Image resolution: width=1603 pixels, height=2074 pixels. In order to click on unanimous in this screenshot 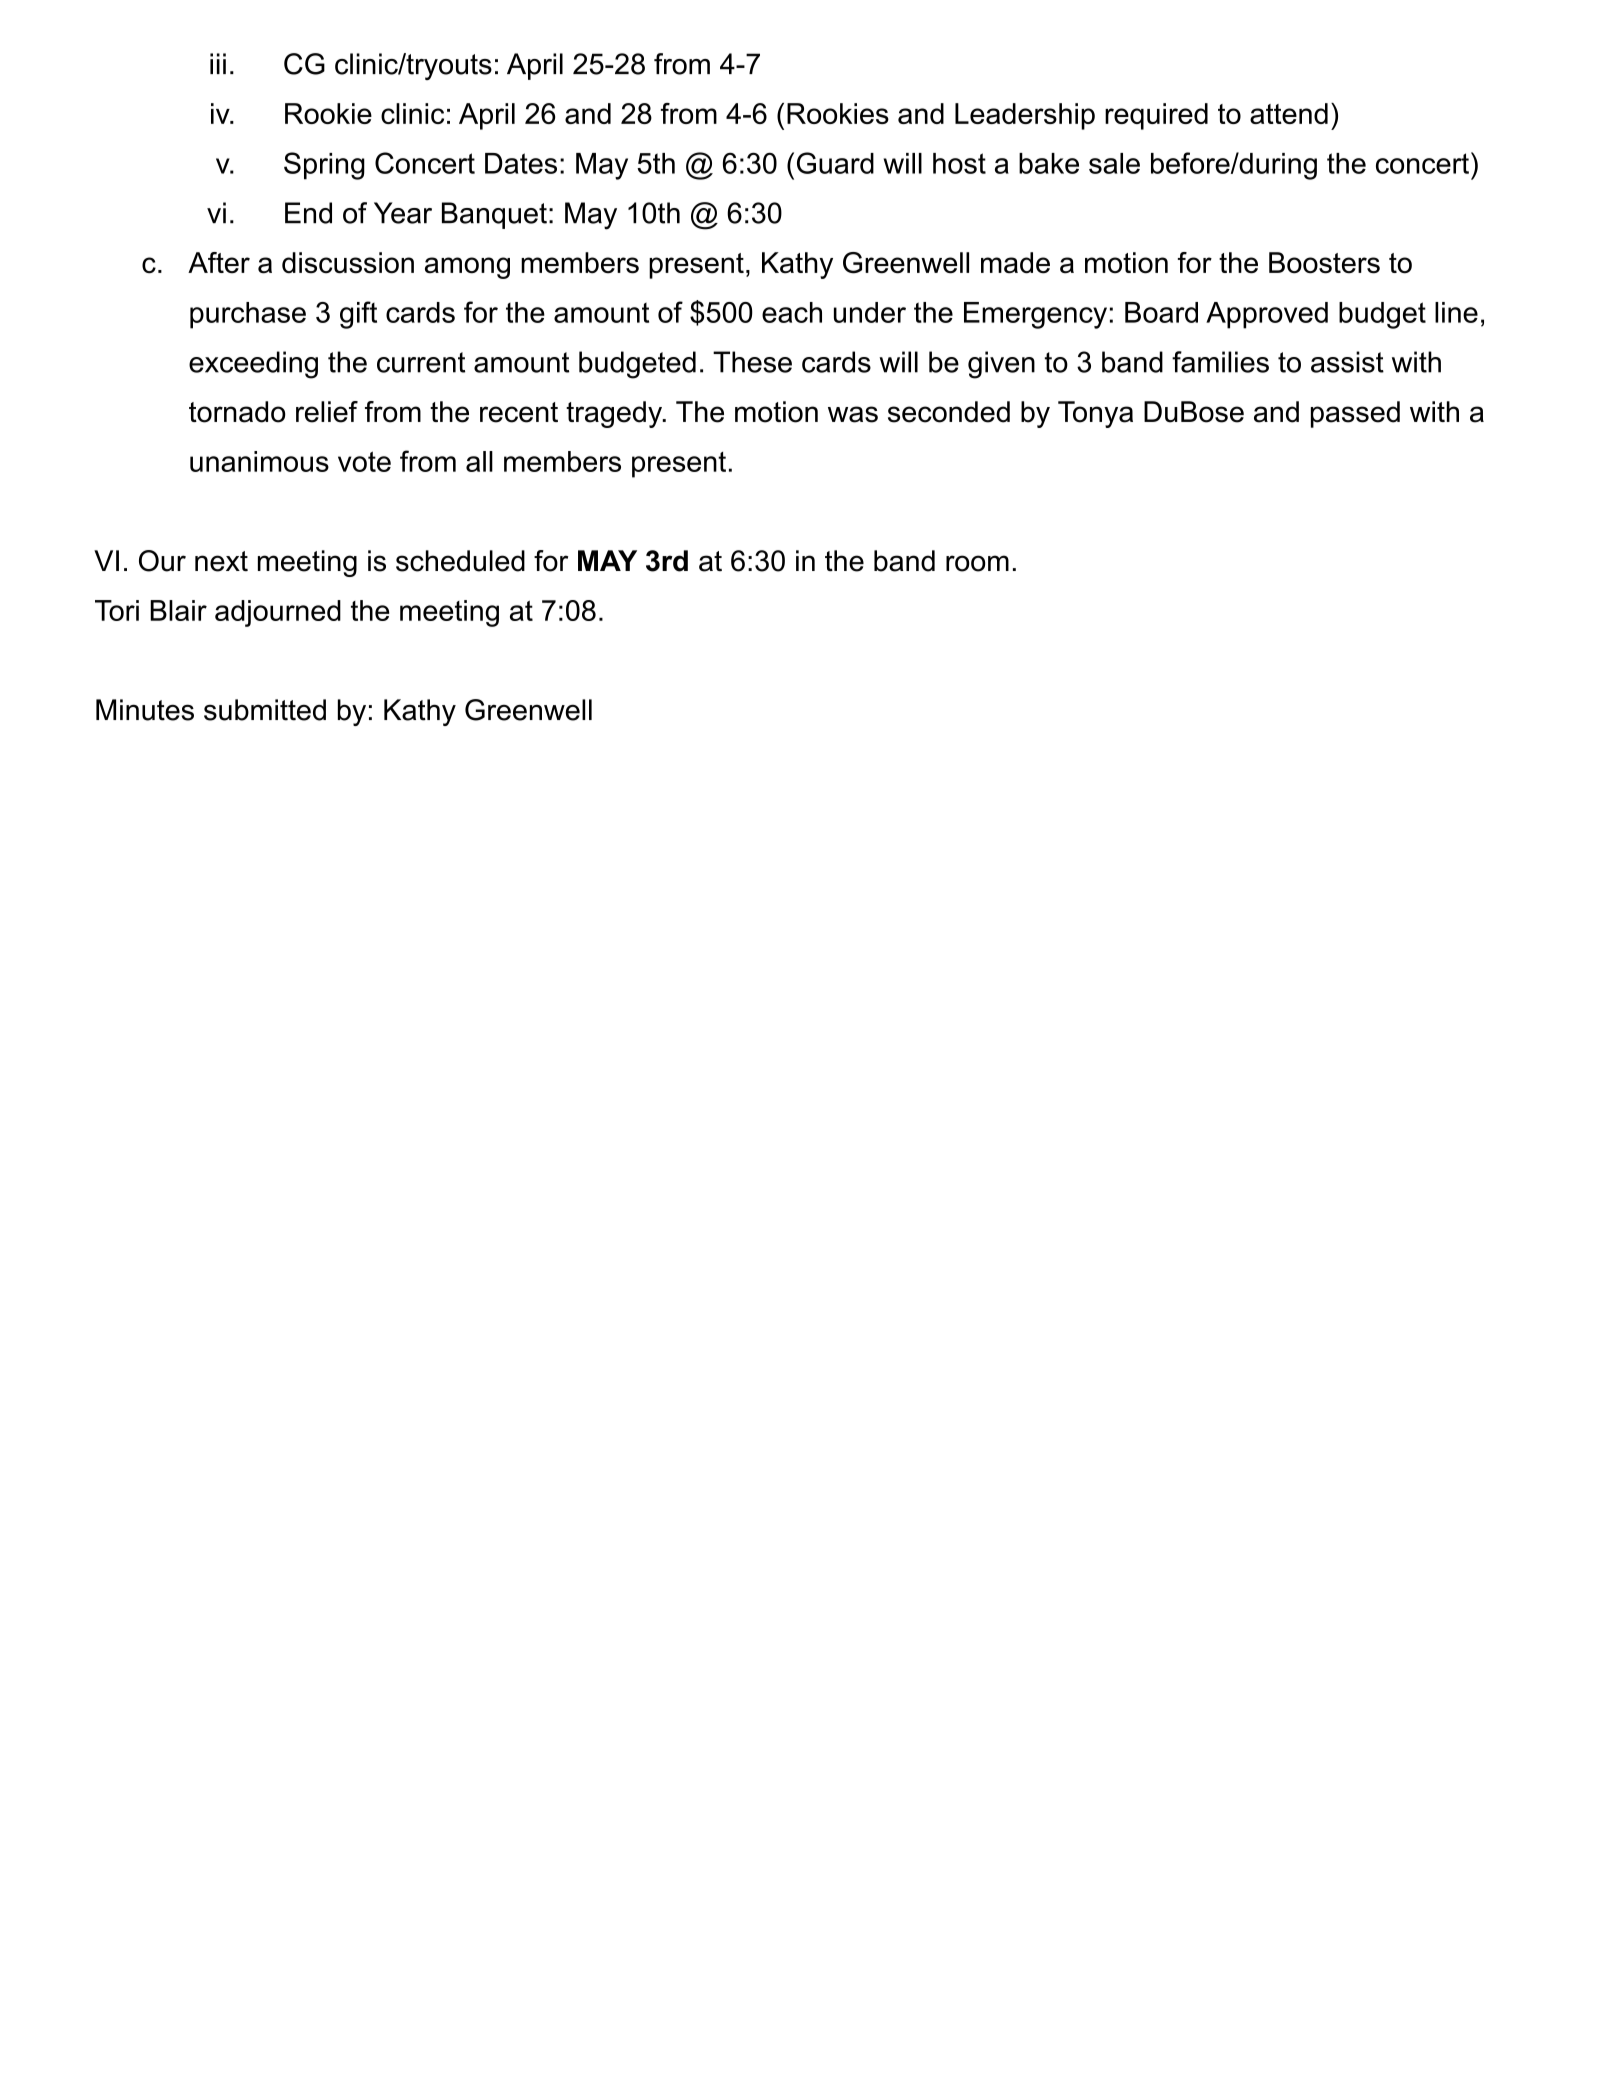, I will do `click(259, 461)`.
